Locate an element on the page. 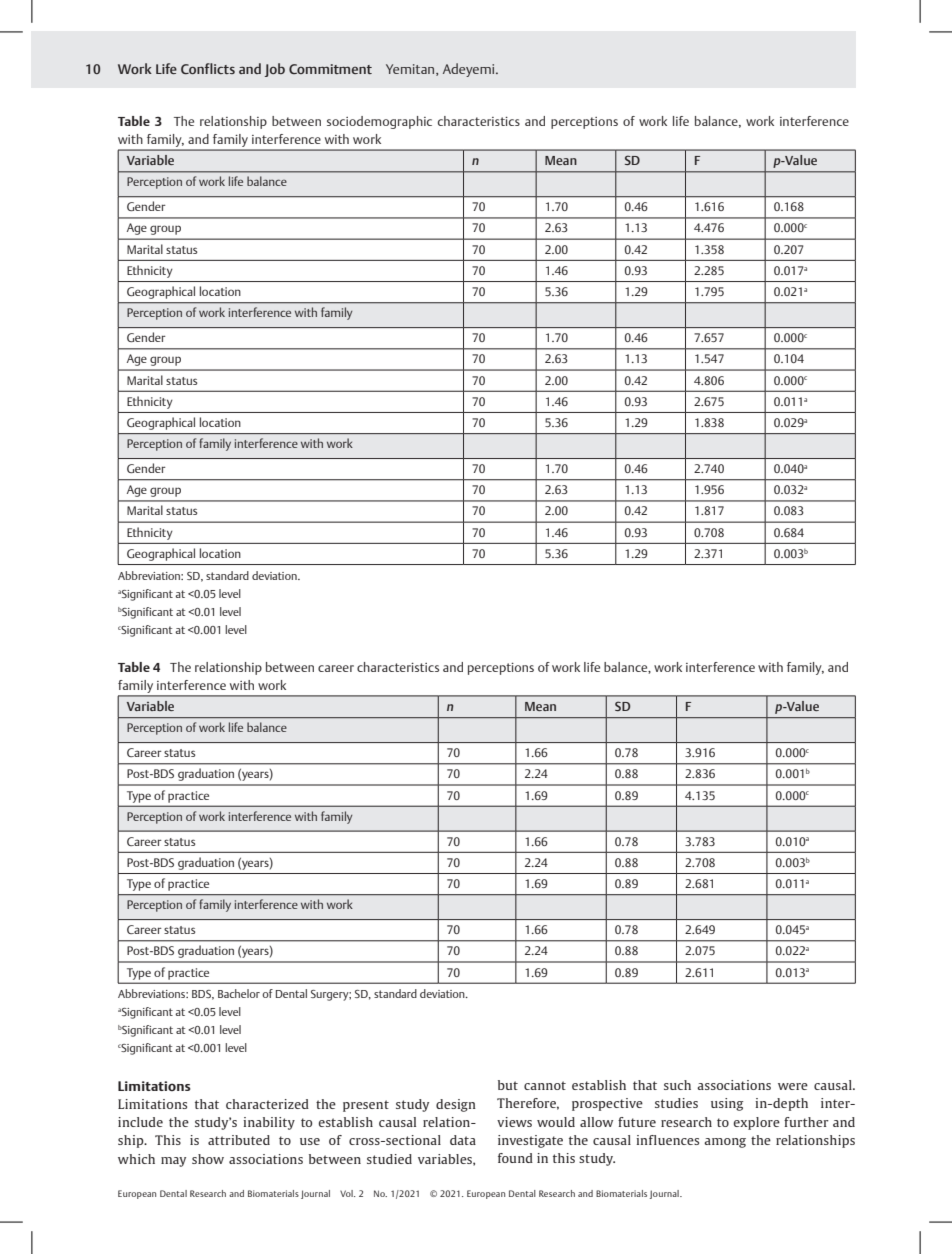  sociodemographic is located at coordinates (379, 122).
